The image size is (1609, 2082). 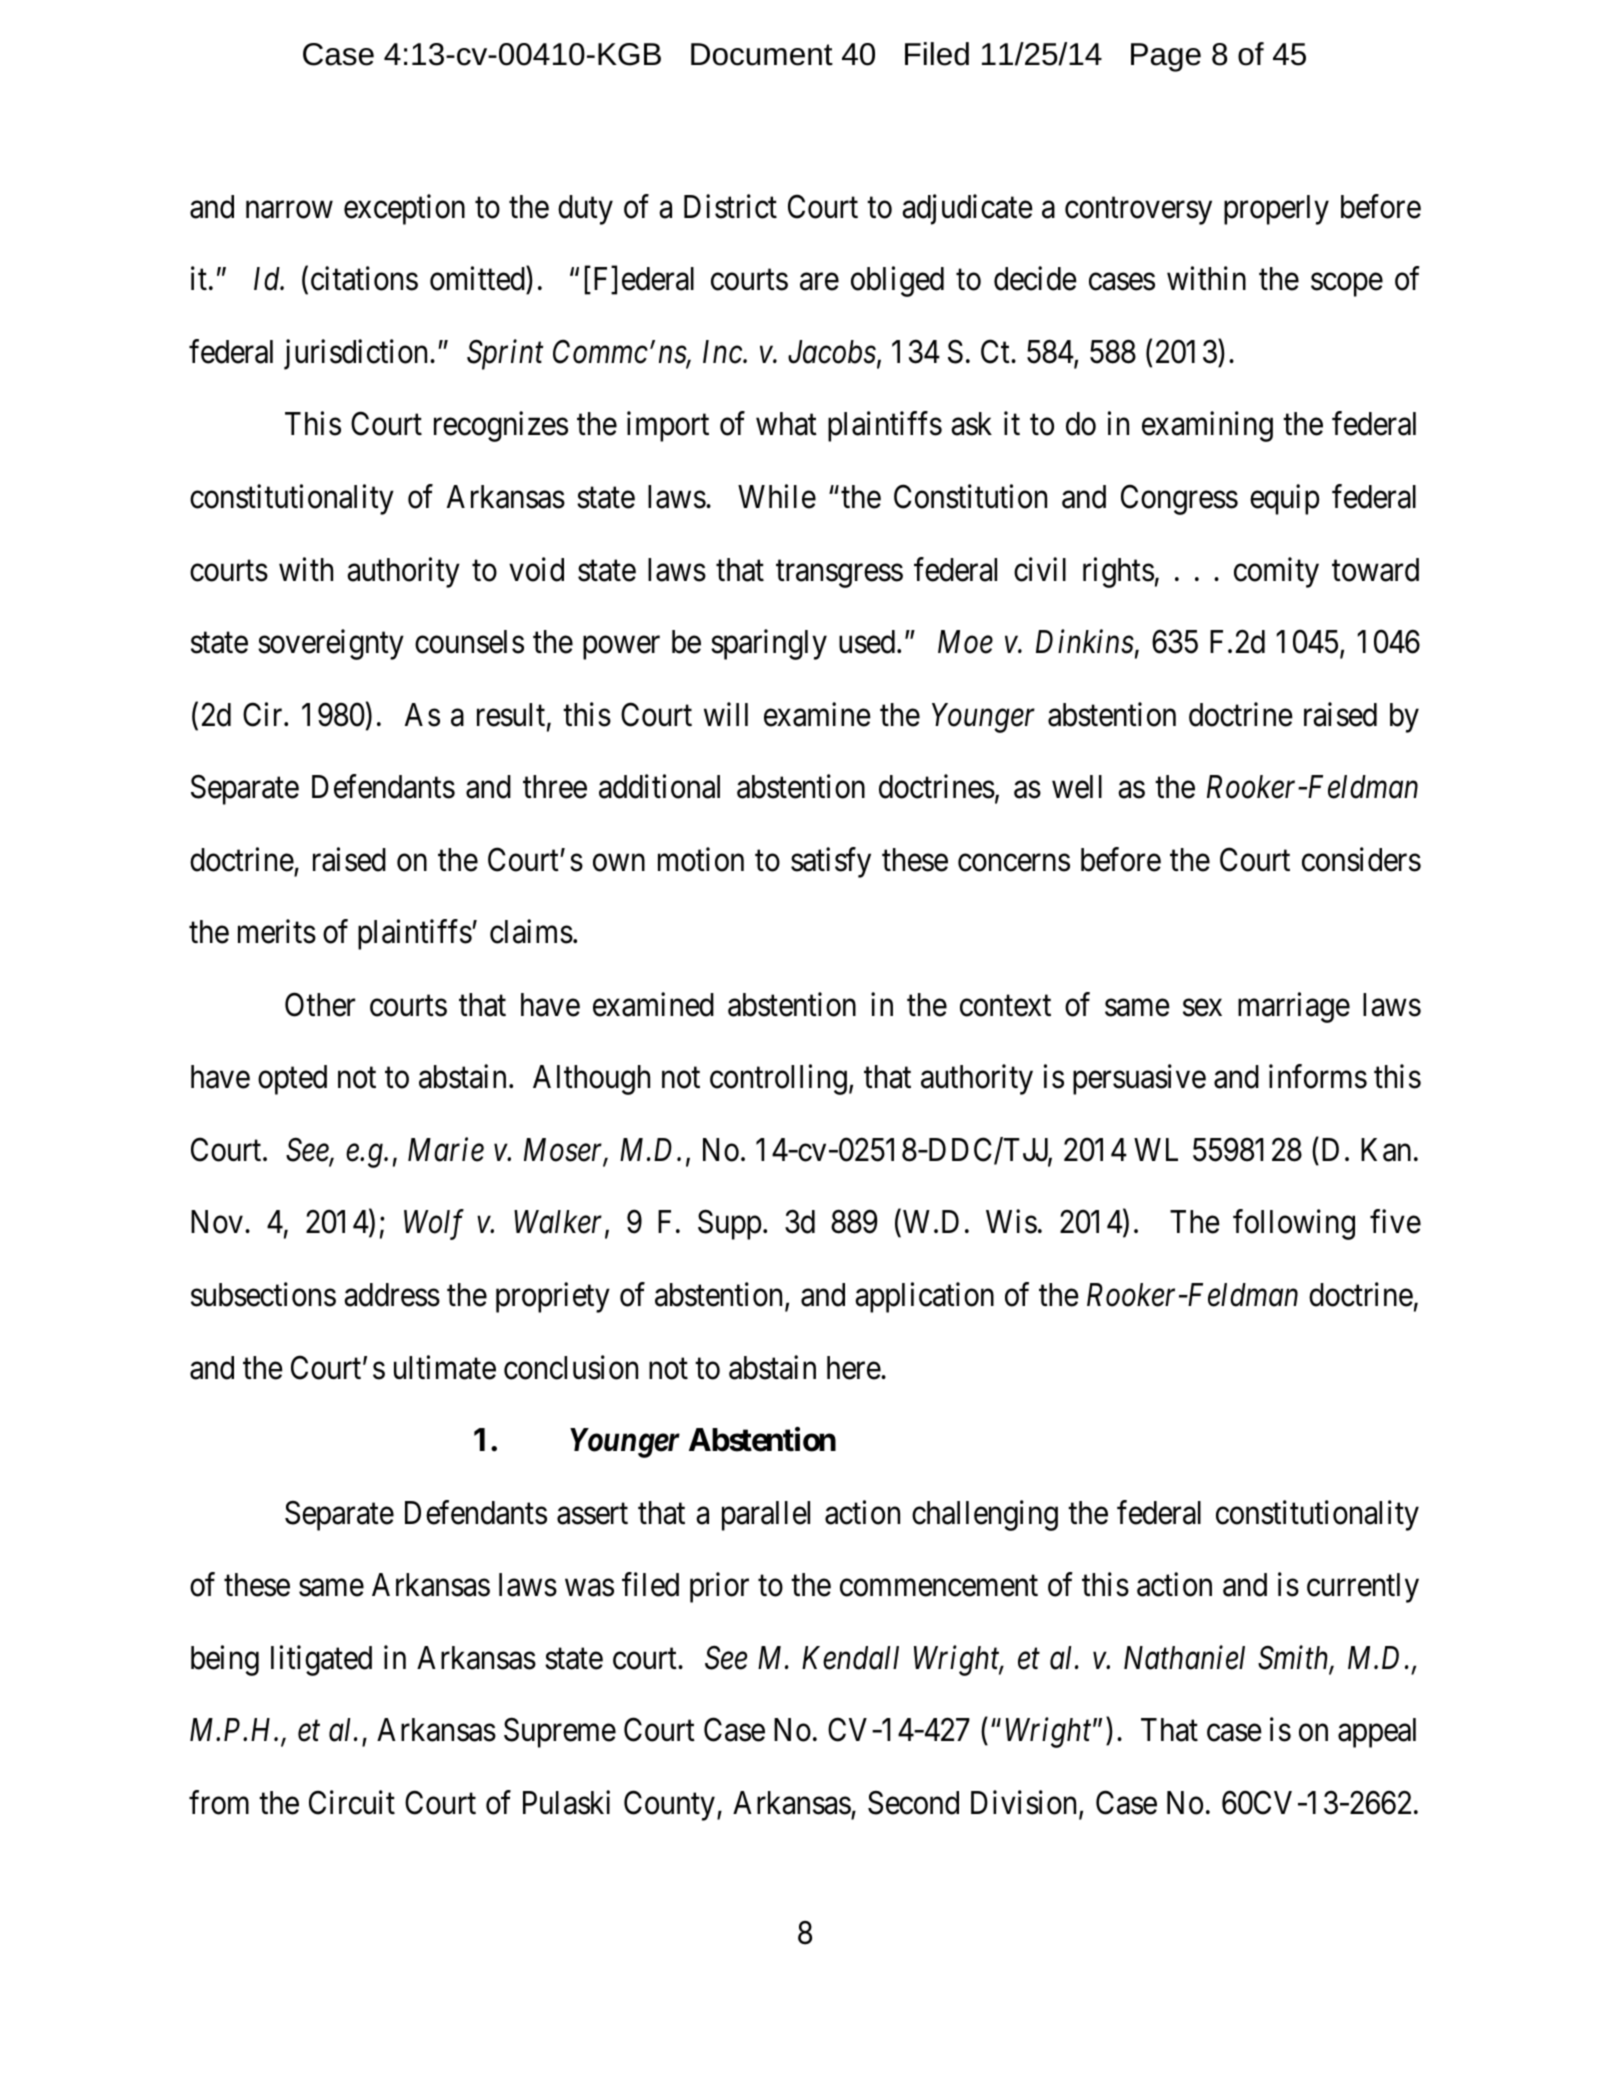 What do you see at coordinates (831, 862) in the screenshot?
I see `satisfy` at bounding box center [831, 862].
